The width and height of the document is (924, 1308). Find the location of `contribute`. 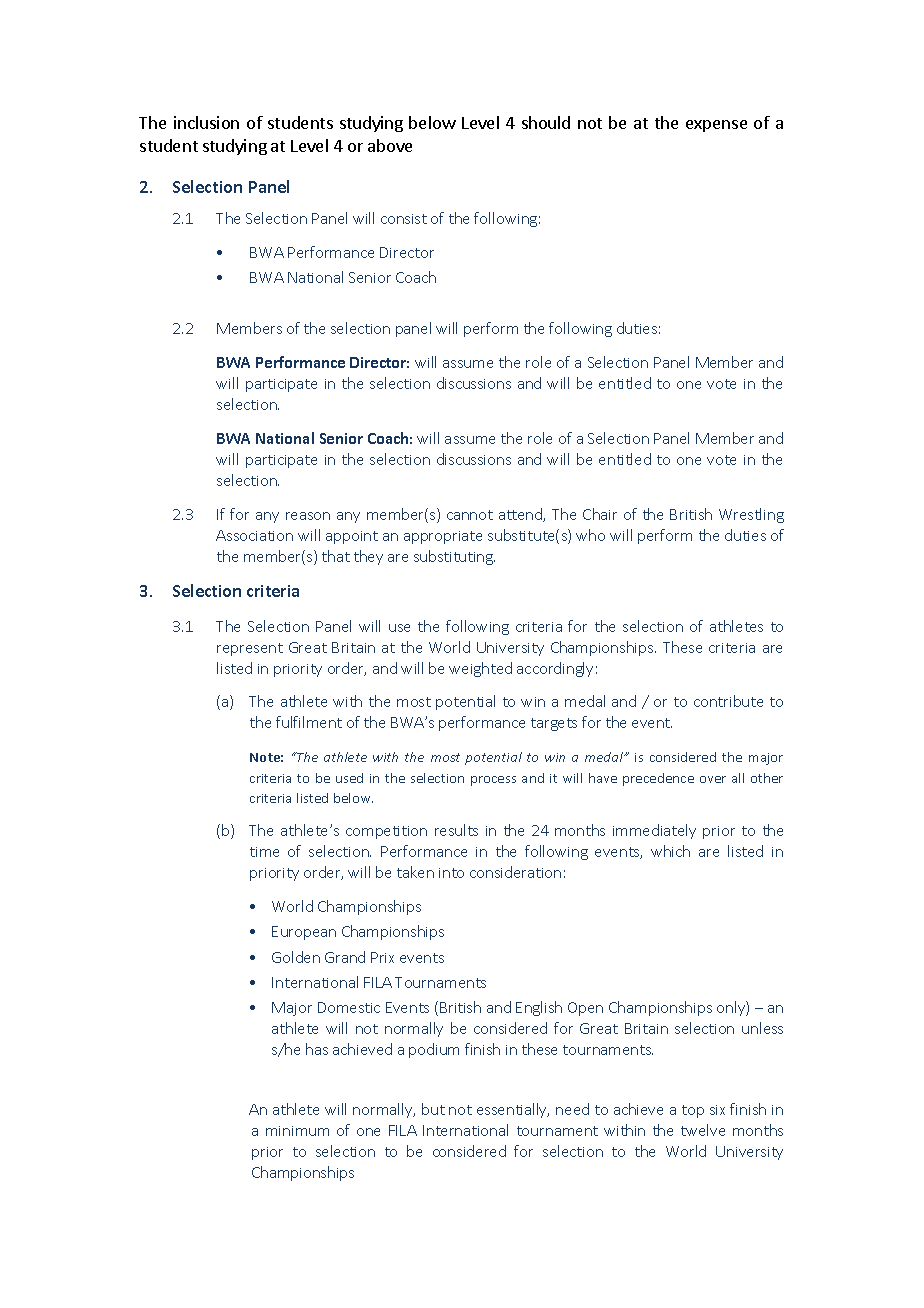

contribute is located at coordinates (728, 701).
